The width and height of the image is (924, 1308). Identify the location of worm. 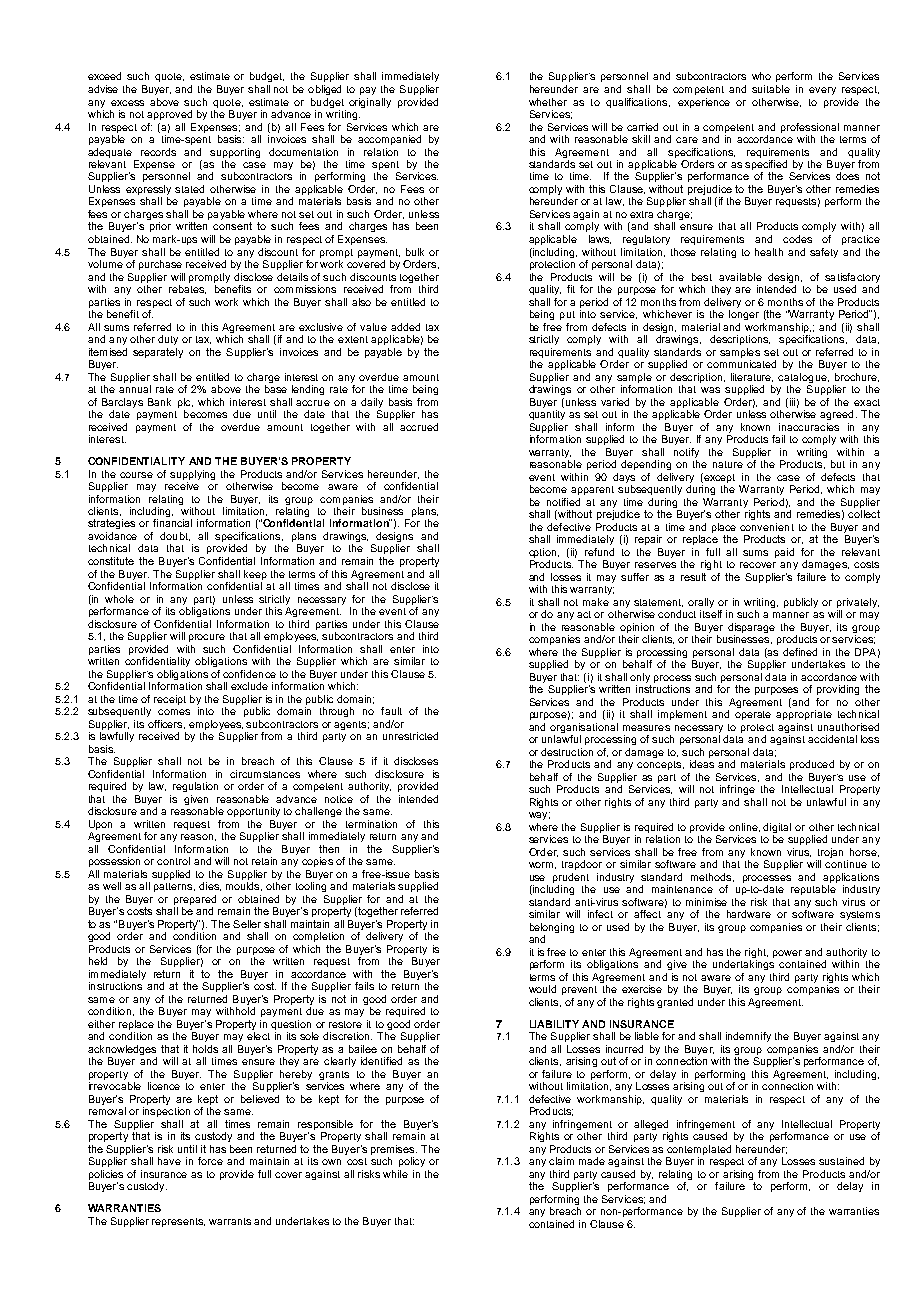
(542, 865).
